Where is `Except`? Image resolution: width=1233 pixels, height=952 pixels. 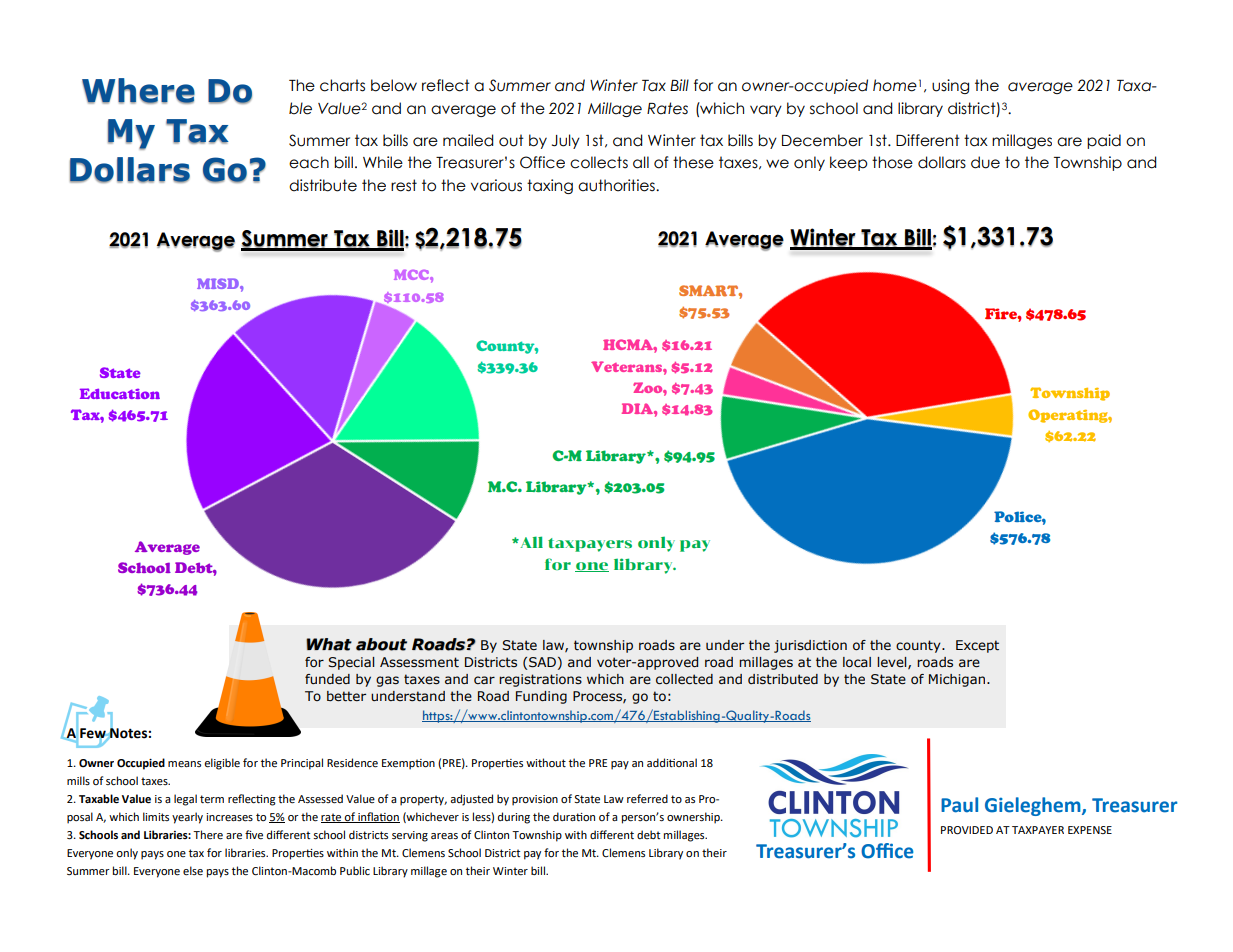 Except is located at coordinates (977, 646).
